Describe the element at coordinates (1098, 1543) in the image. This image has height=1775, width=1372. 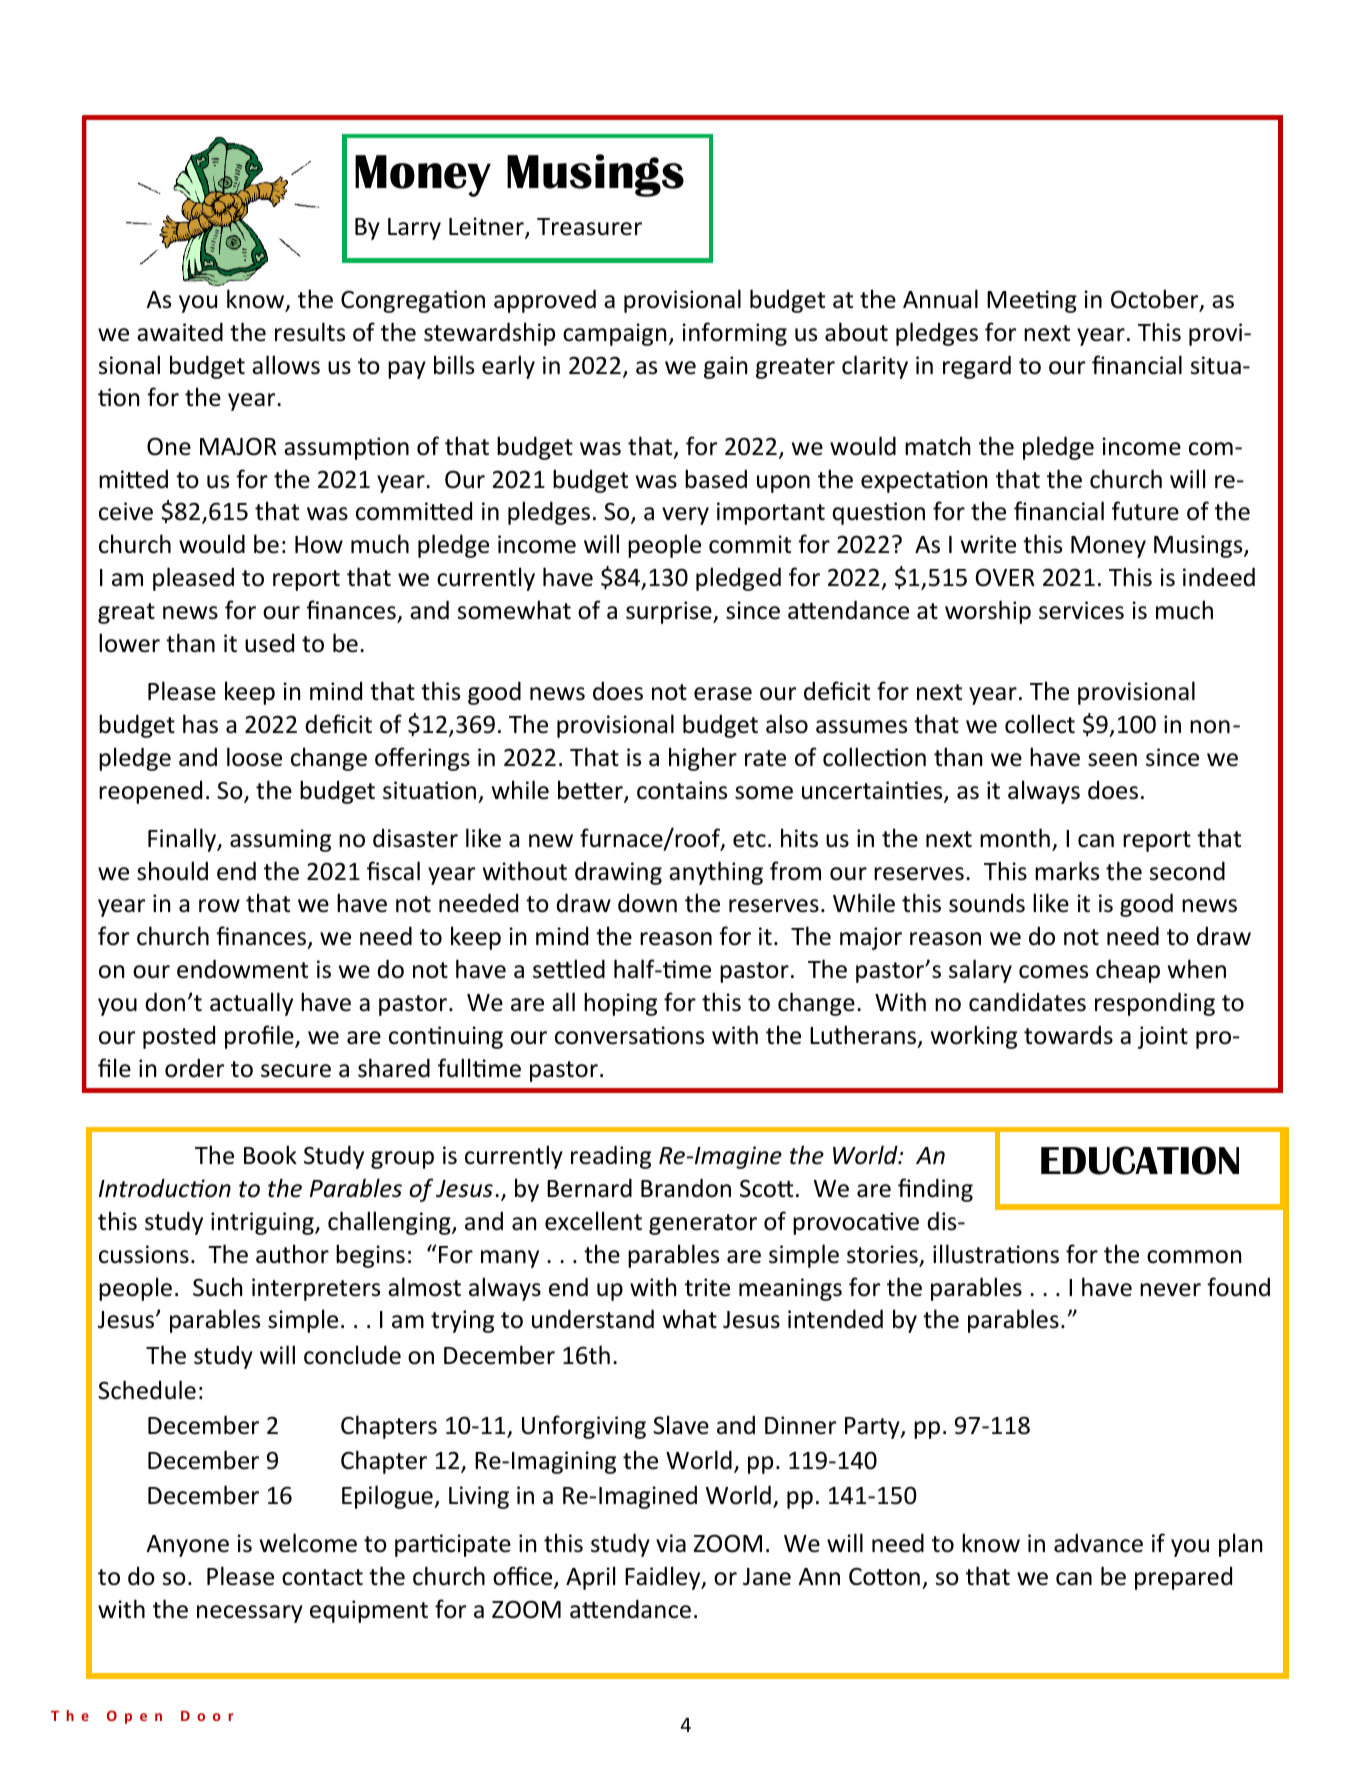
I see `advance` at that location.
